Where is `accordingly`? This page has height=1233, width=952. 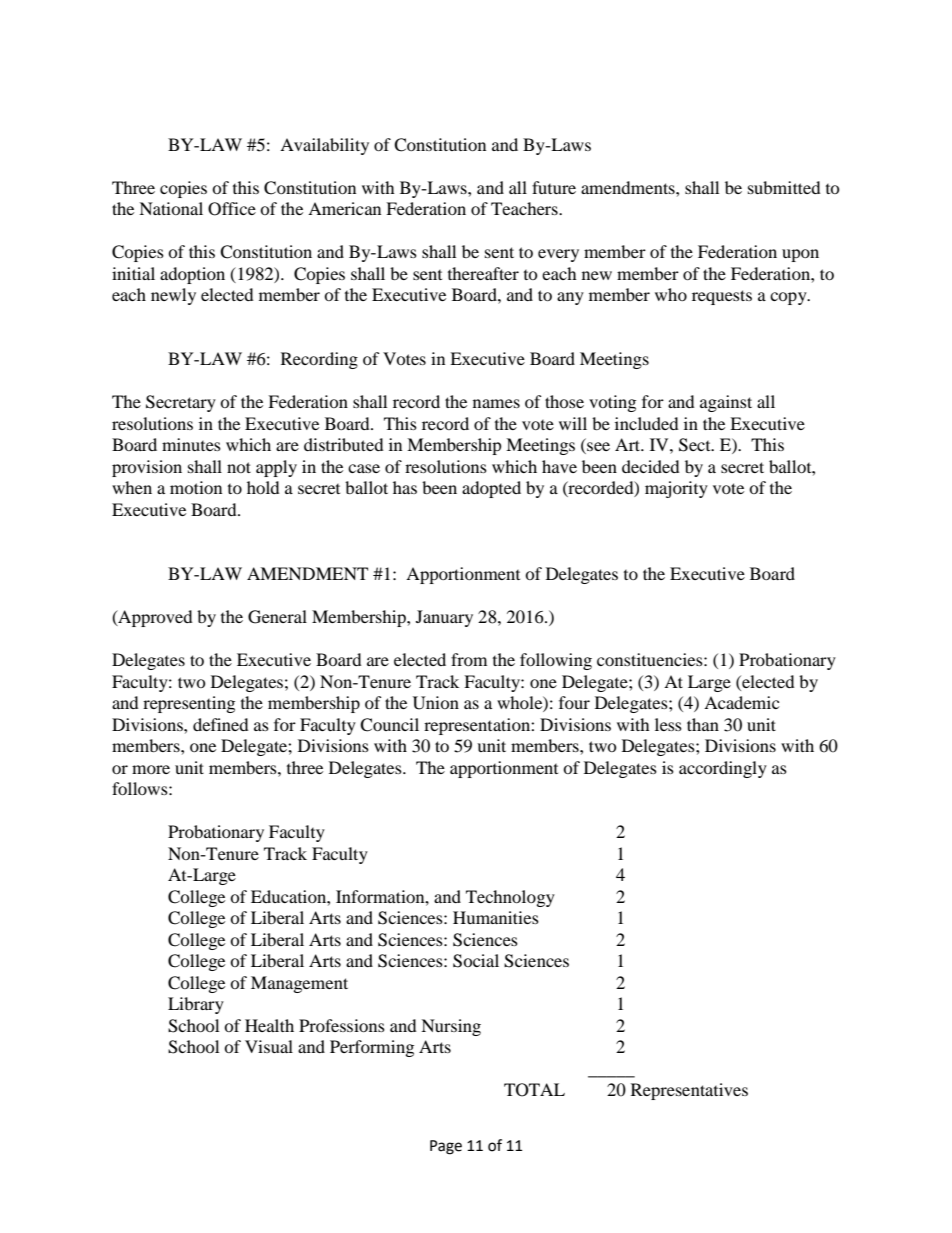
accordingly is located at coordinates (723, 769).
